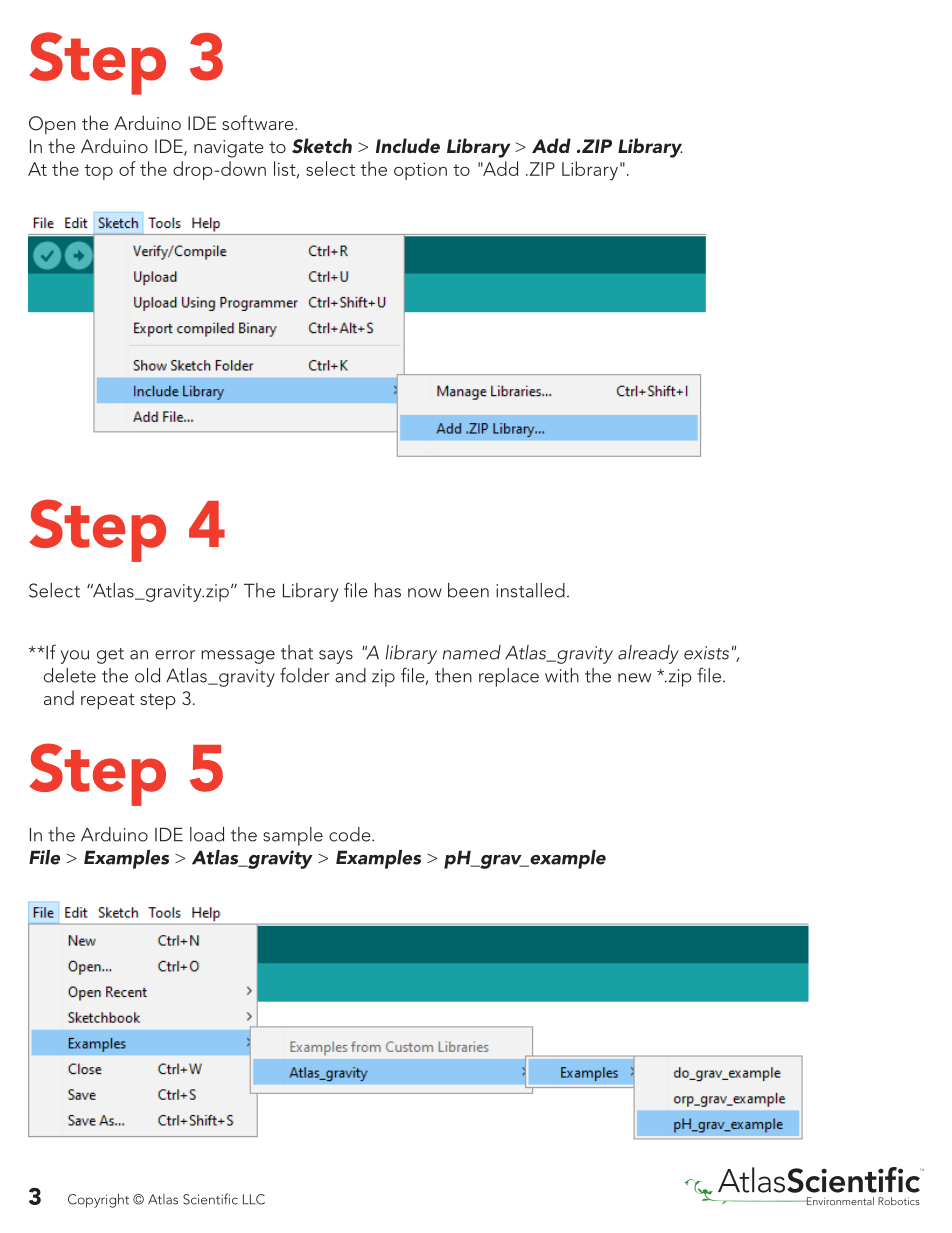  I want to click on LLC, so click(254, 1199).
